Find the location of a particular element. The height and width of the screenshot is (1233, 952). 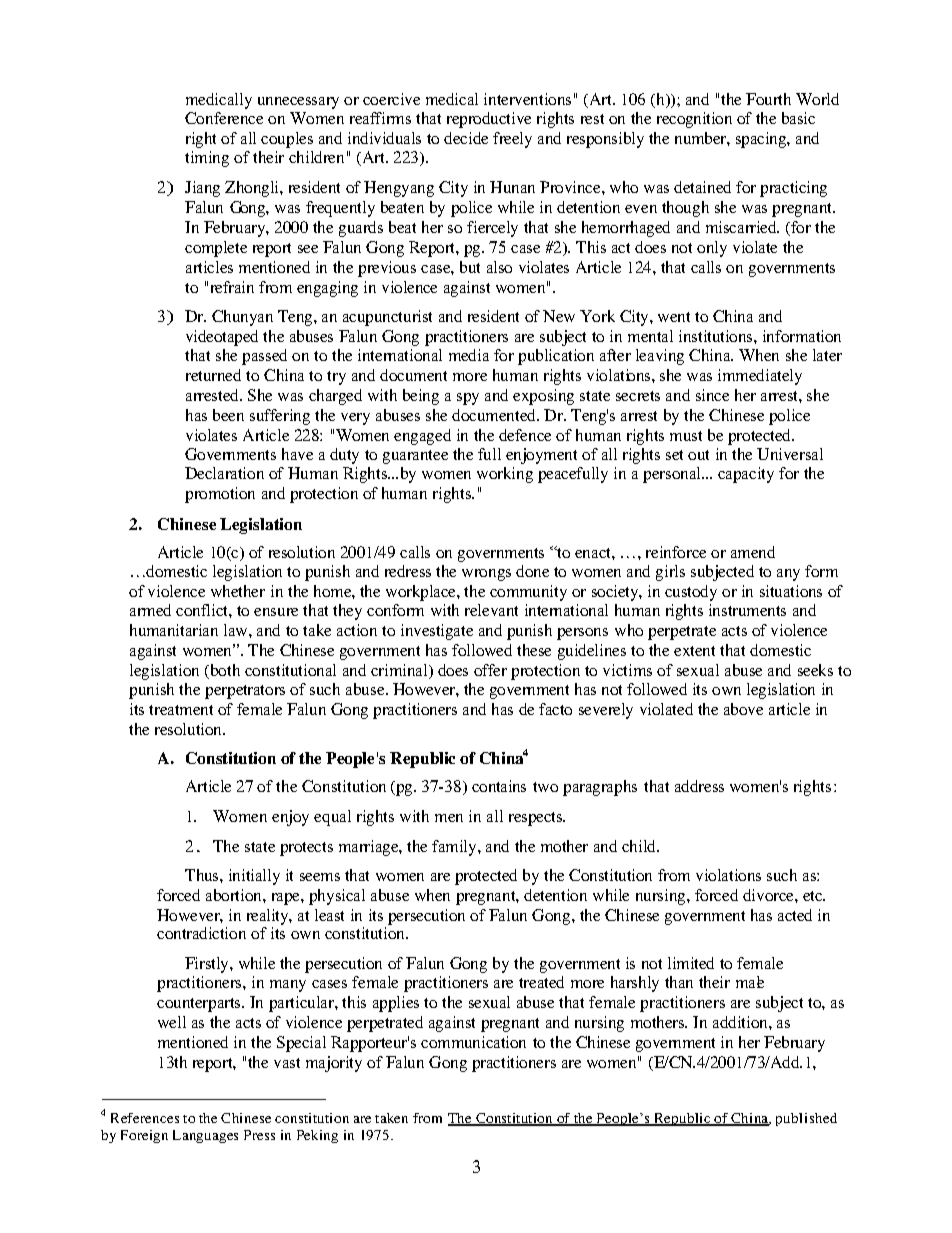

communication is located at coordinates (473, 1042).
